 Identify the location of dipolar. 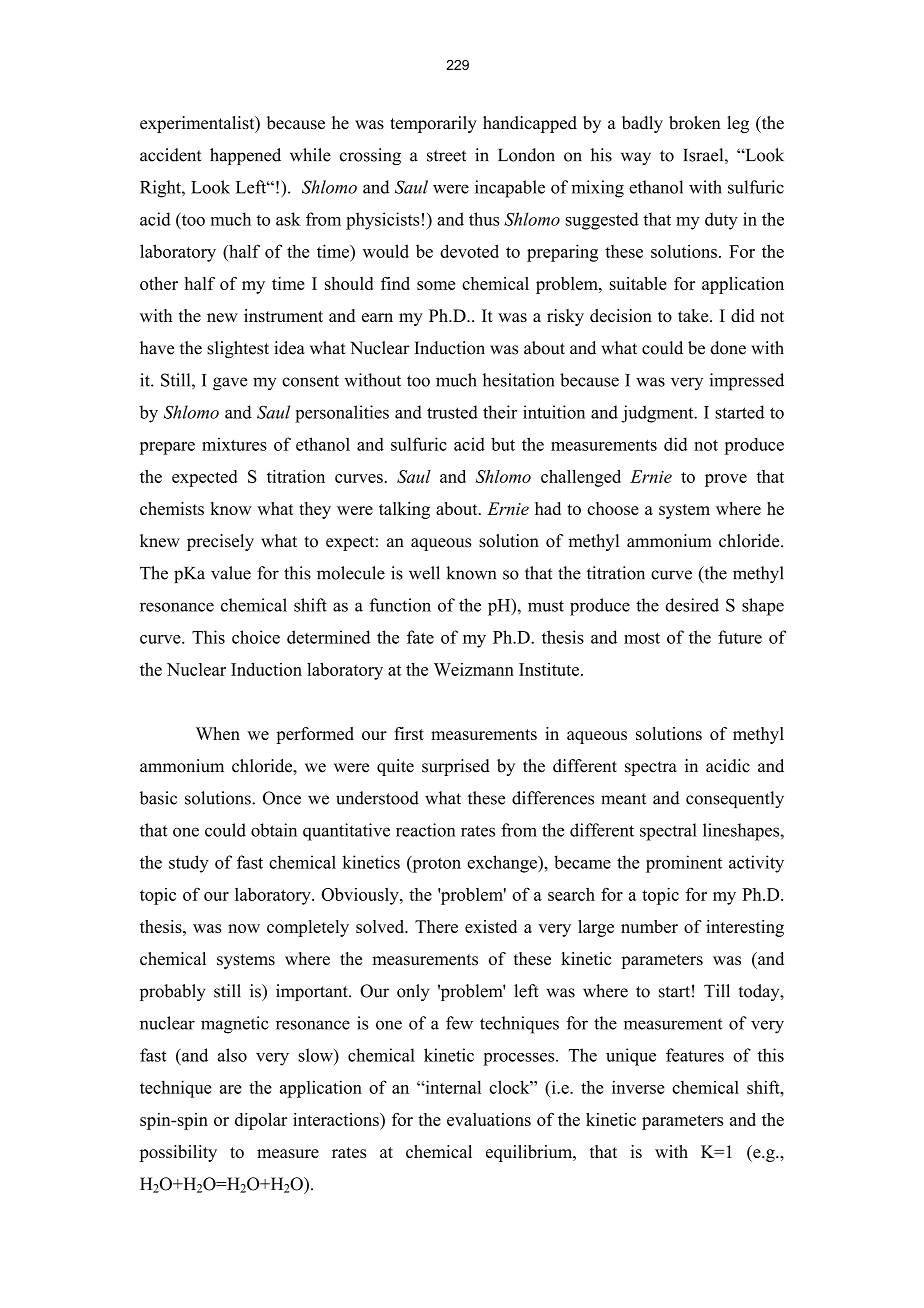
(261, 1121).
